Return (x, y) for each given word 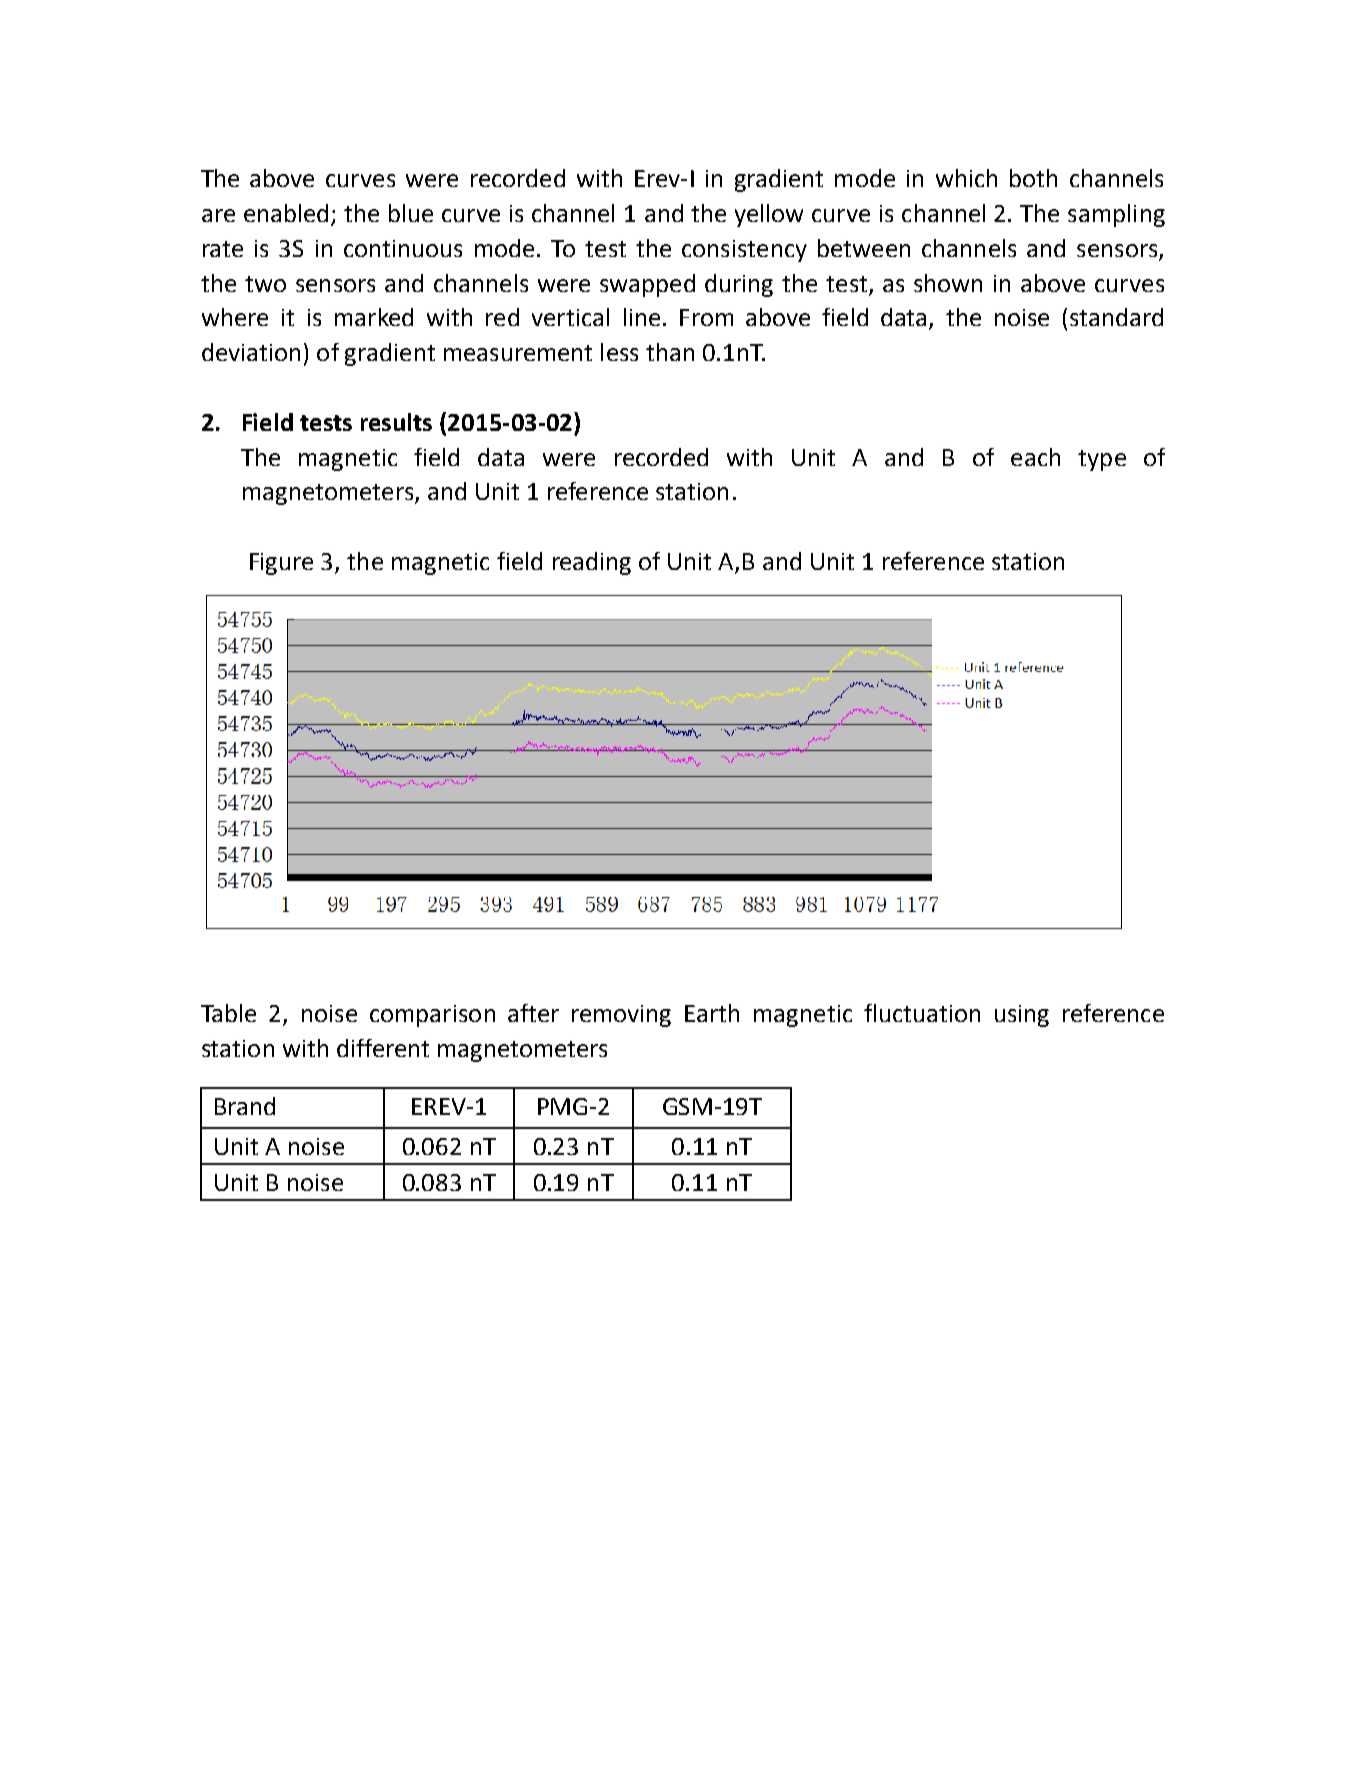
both (1033, 178)
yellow (769, 215)
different (383, 1048)
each (1035, 457)
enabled (286, 213)
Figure (281, 564)
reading (592, 563)
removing (621, 1016)
